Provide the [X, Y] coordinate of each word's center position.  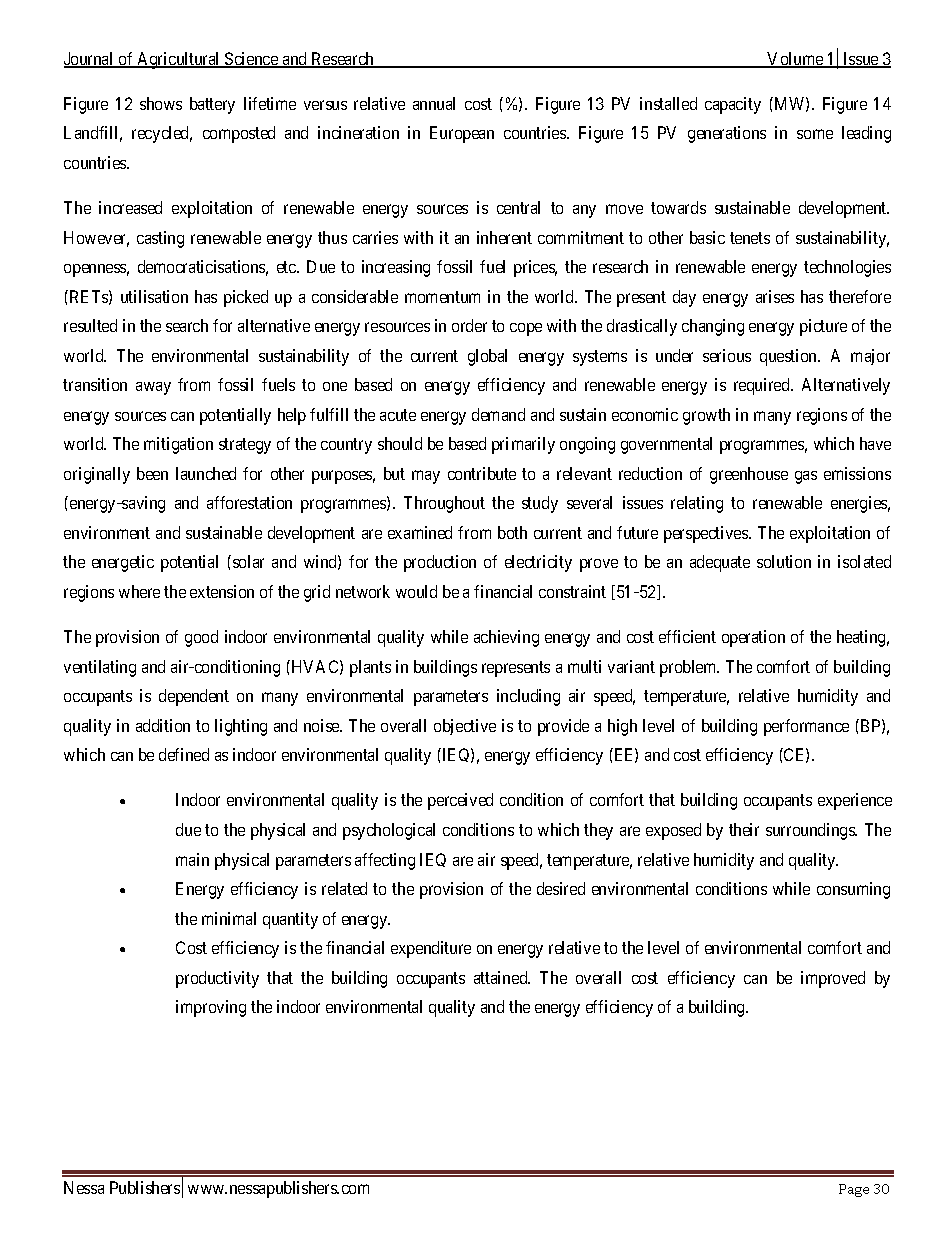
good [201, 638]
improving [211, 1008]
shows [161, 103]
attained [502, 977]
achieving [506, 638]
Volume [795, 60]
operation [753, 638]
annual [434, 103]
